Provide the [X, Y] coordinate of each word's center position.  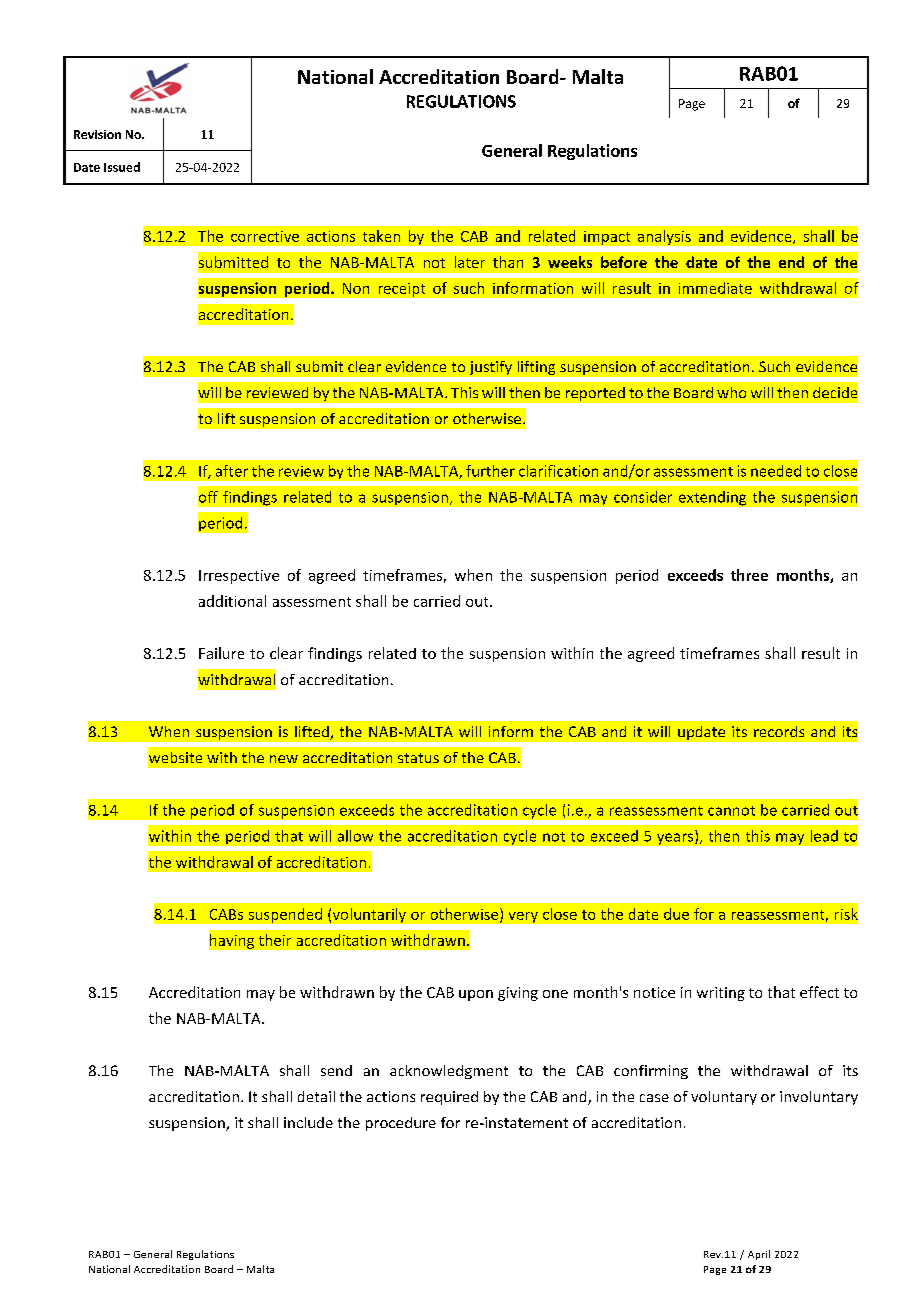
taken [381, 236]
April [759, 1255]
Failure [221, 653]
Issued [122, 167]
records [779, 731]
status [418, 758]
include [308, 1122]
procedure [401, 1124]
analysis [664, 237]
